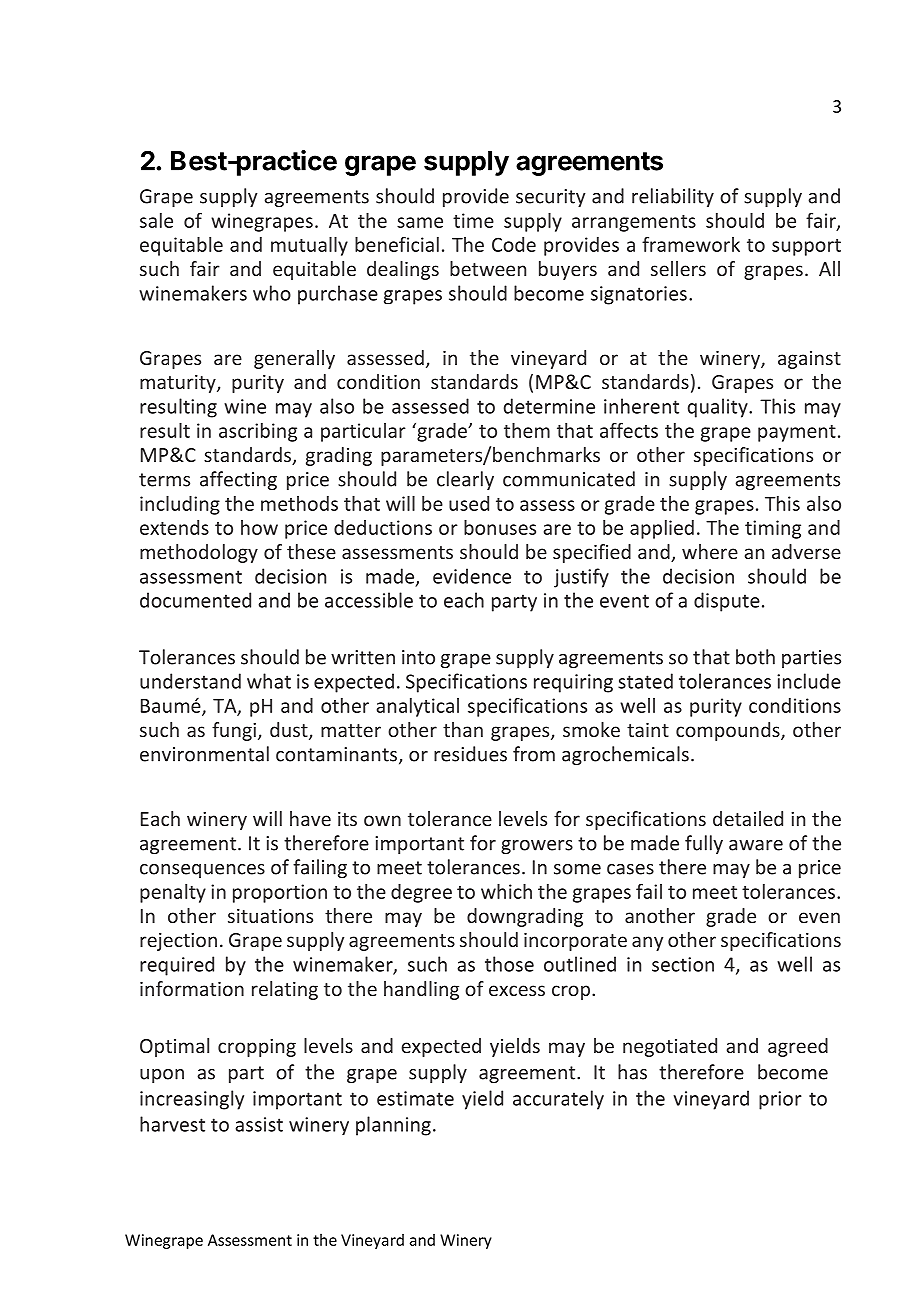  What do you see at coordinates (719, 408) in the screenshot?
I see `quality` at bounding box center [719, 408].
